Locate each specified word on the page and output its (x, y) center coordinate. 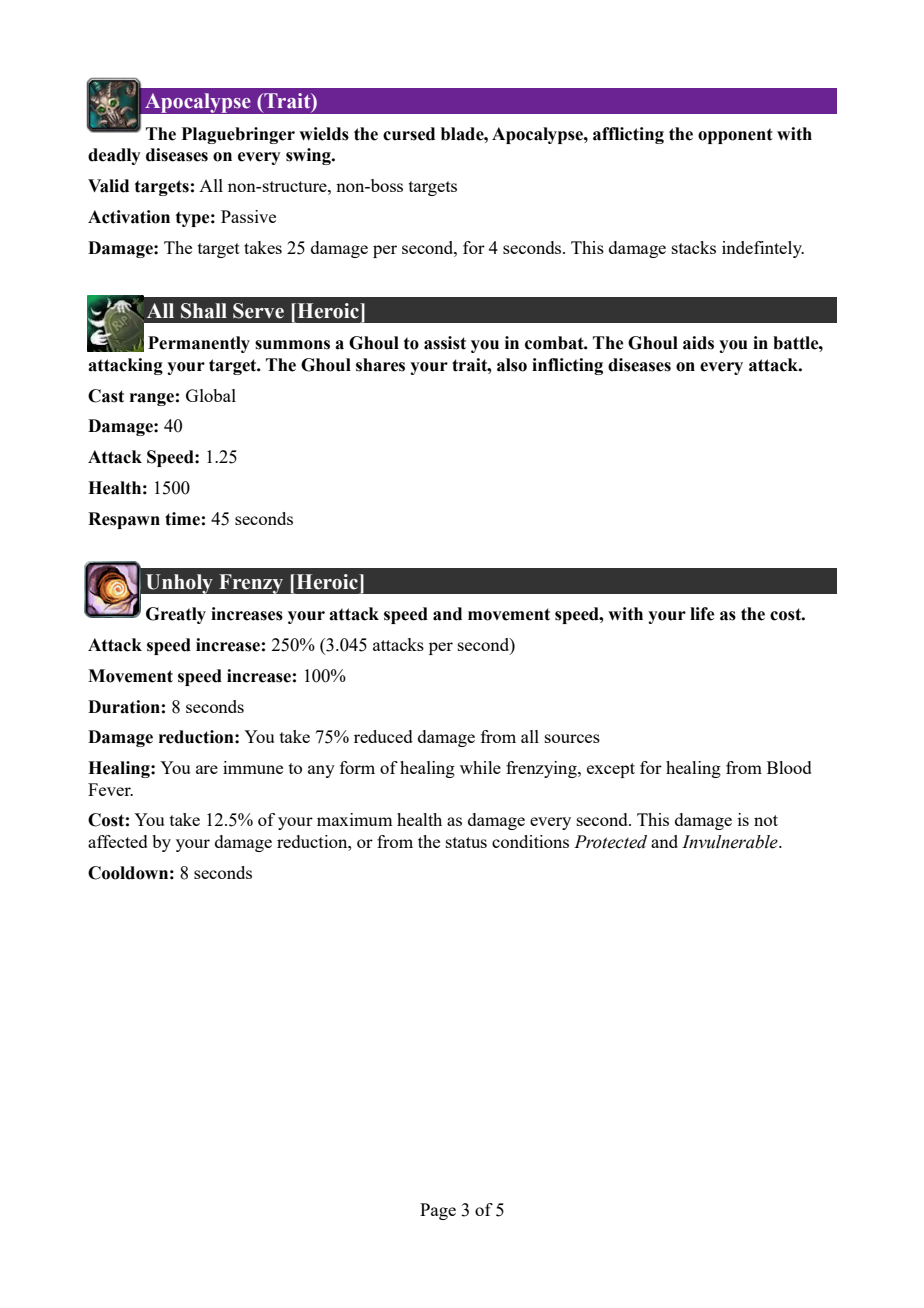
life (702, 614)
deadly (114, 156)
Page (438, 1211)
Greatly (176, 615)
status (466, 842)
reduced (383, 736)
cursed (409, 134)
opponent (735, 136)
